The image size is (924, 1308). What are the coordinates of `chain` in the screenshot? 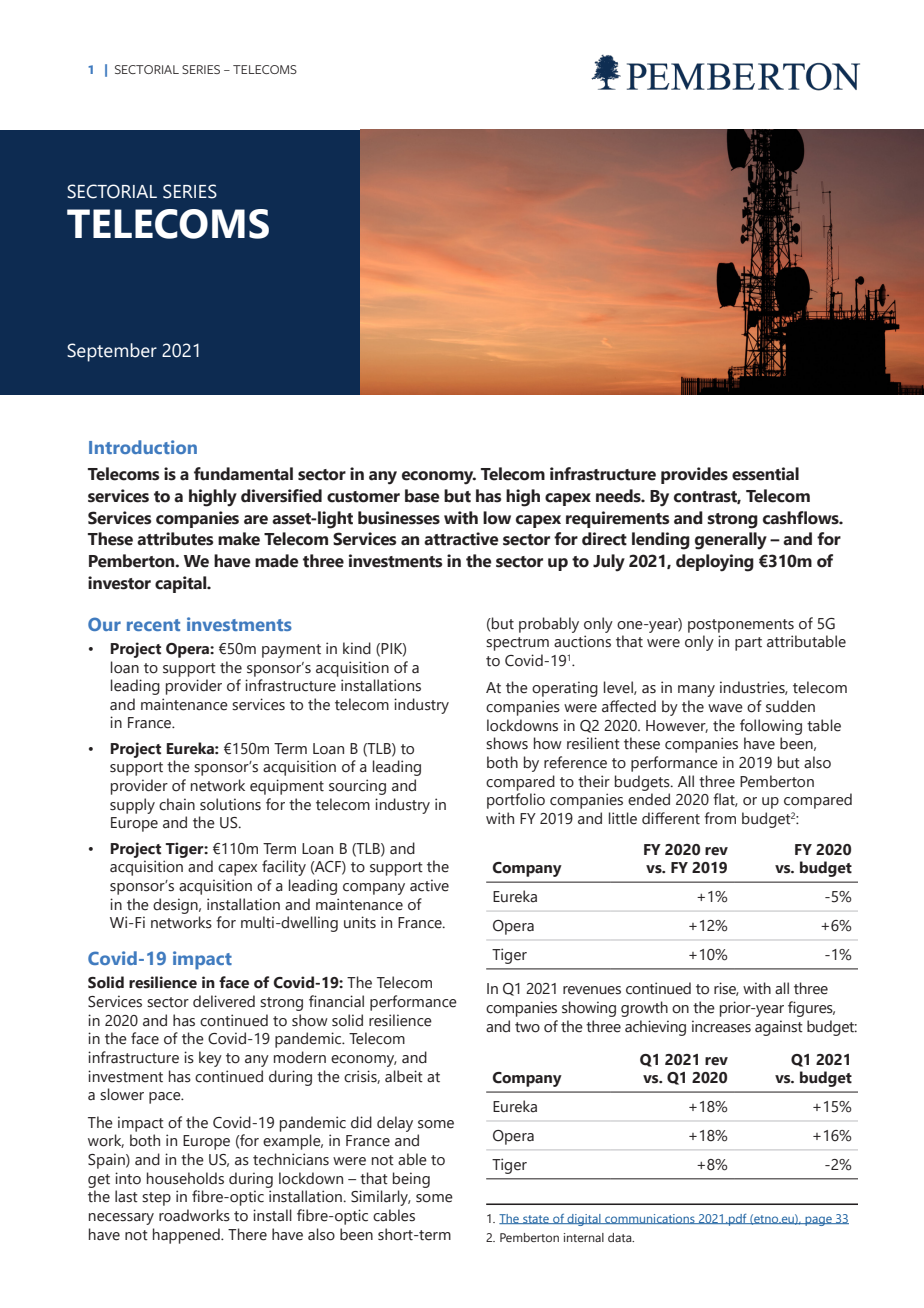 It's located at (177, 804).
